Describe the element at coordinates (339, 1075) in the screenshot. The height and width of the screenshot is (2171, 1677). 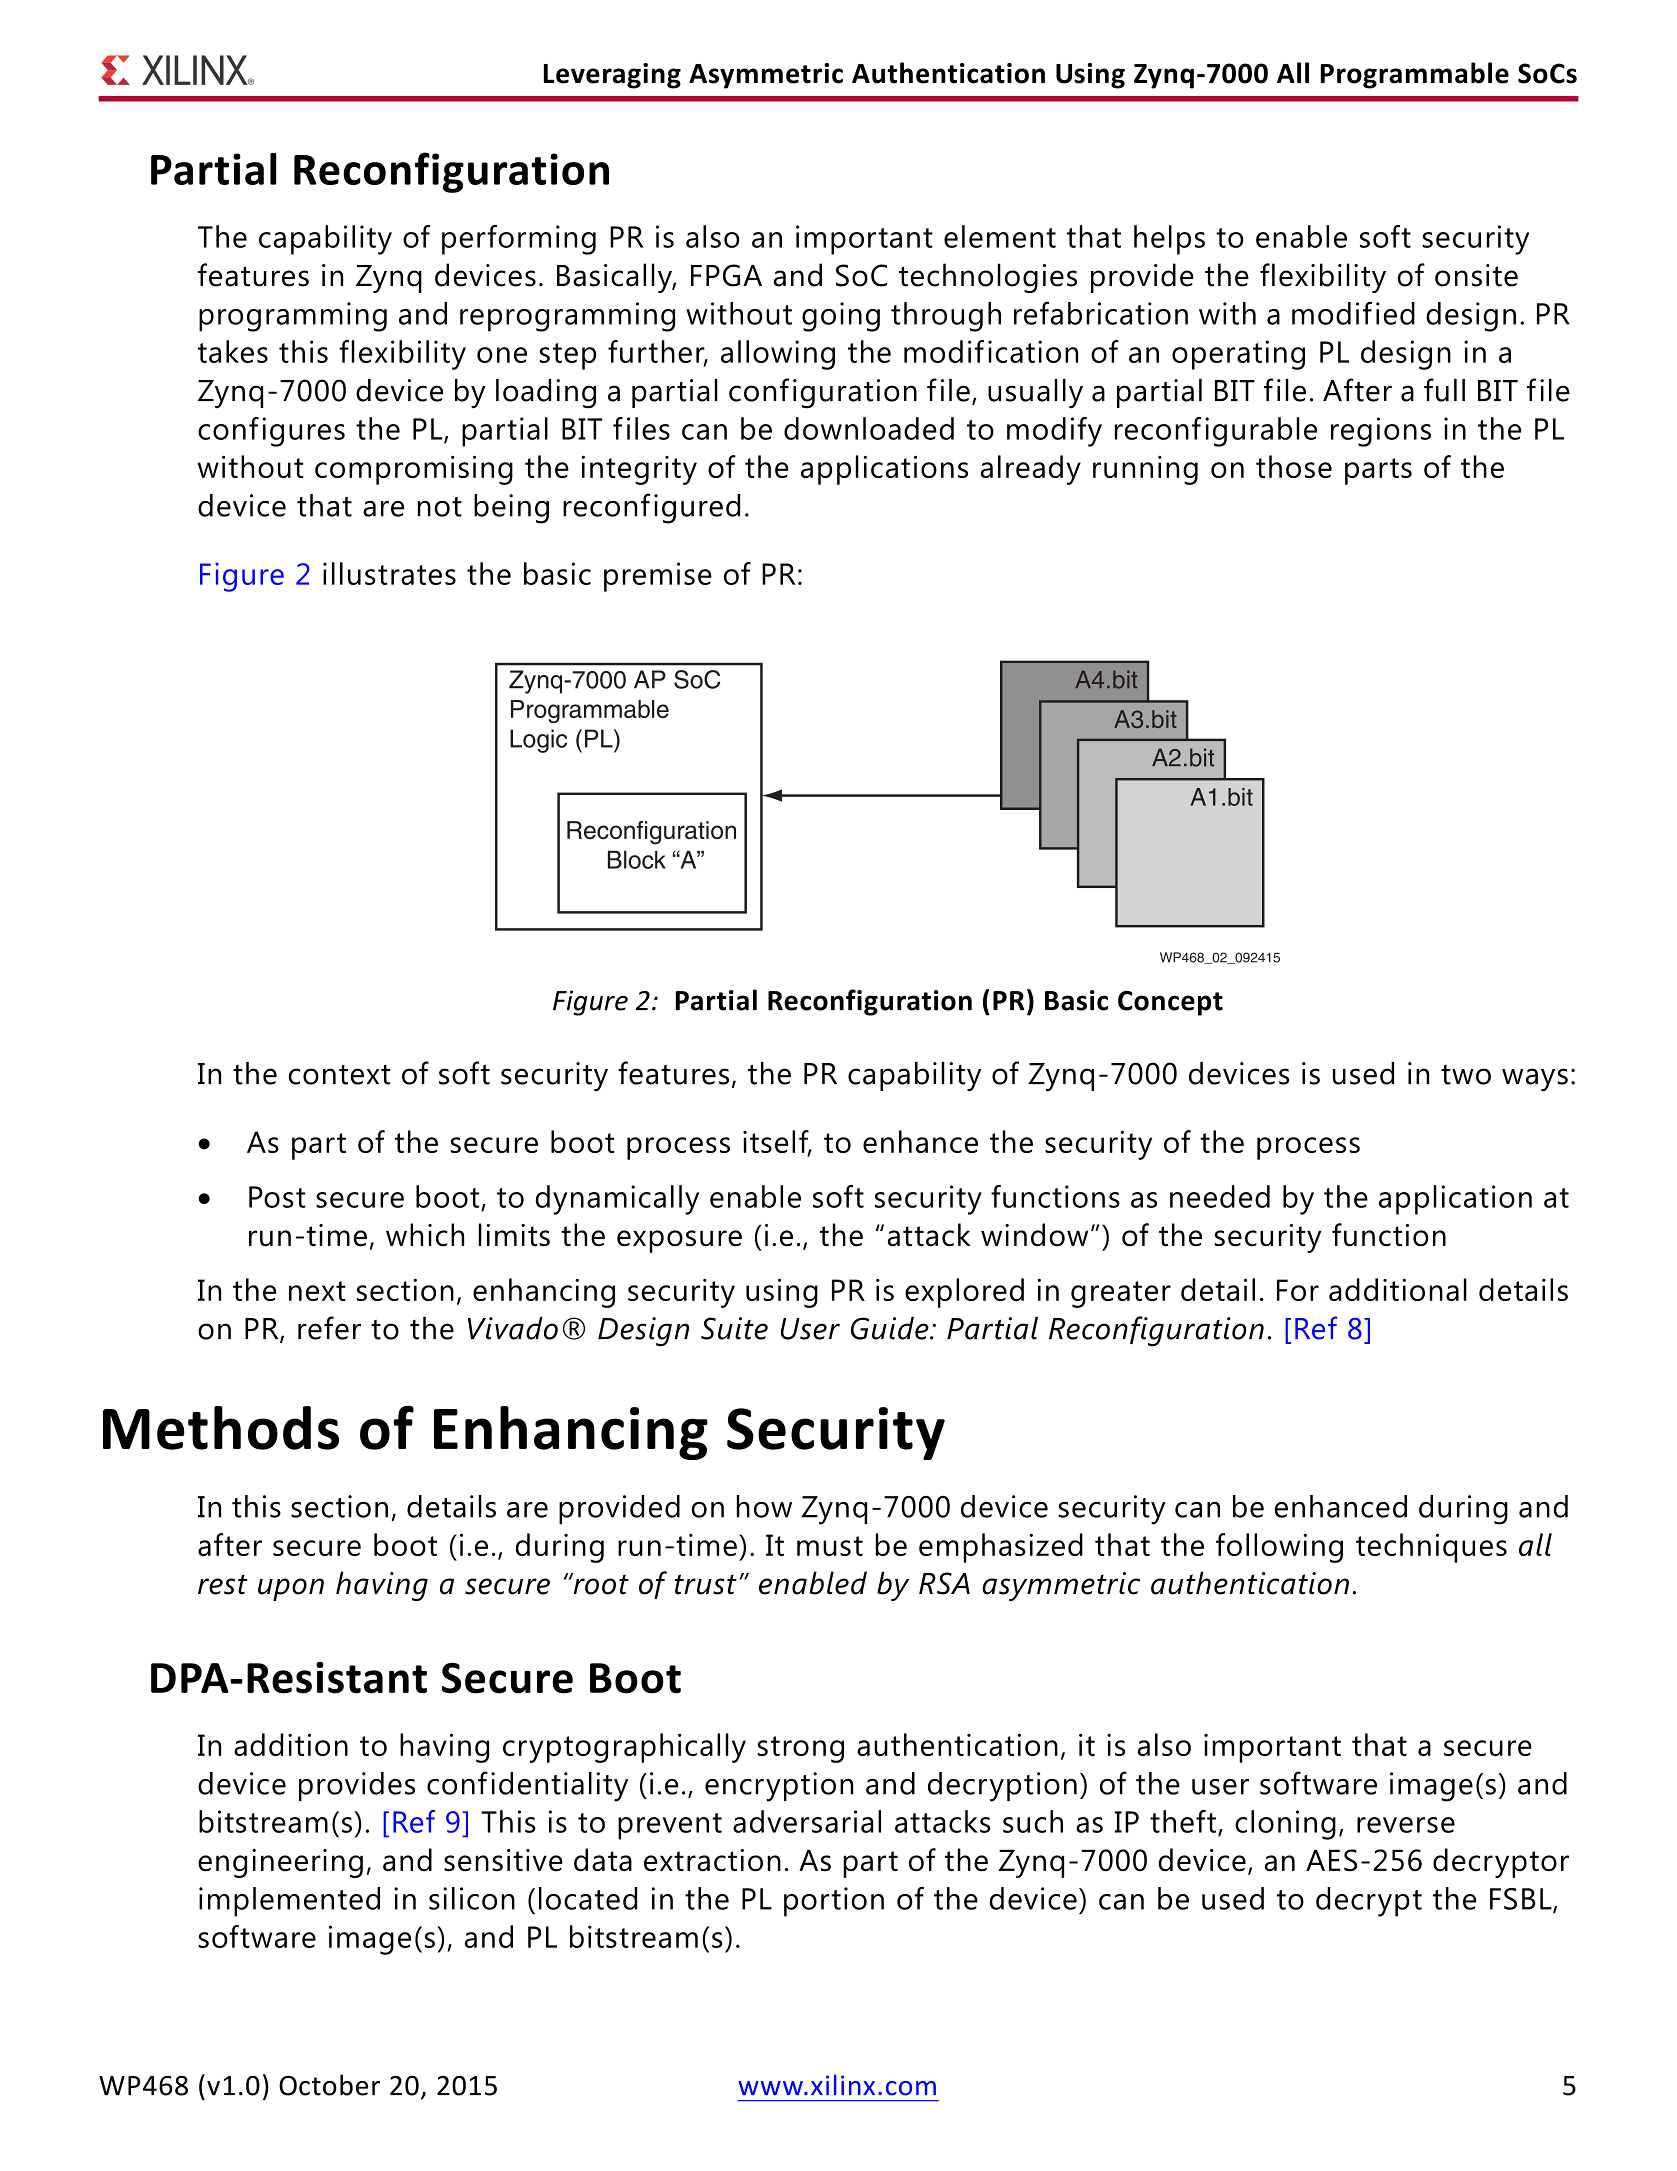
I see `context` at that location.
